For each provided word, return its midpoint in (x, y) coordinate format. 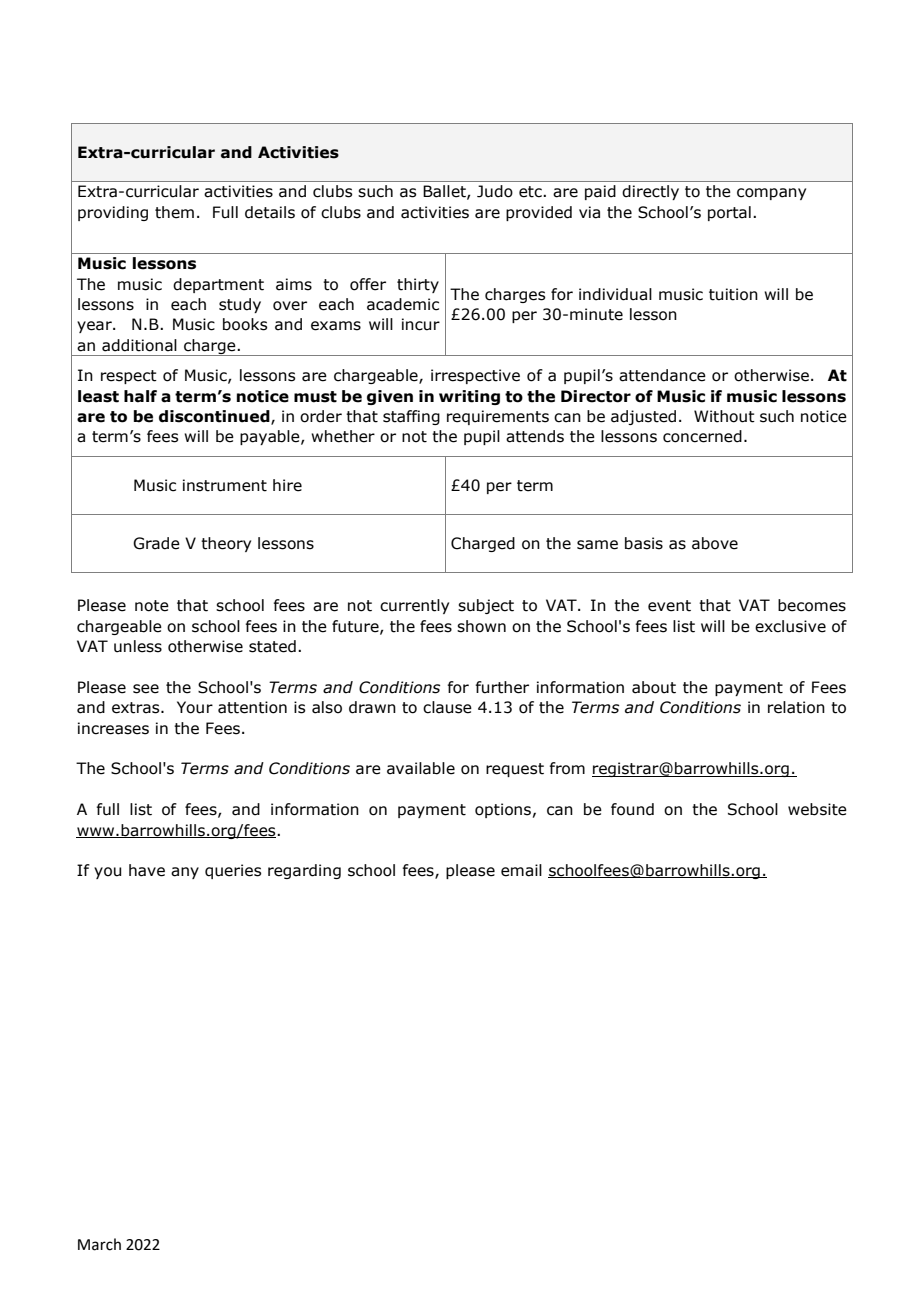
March (99, 1244)
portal (729, 213)
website (817, 809)
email (521, 870)
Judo (495, 191)
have (147, 870)
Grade (156, 543)
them (174, 212)
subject (486, 606)
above (715, 543)
